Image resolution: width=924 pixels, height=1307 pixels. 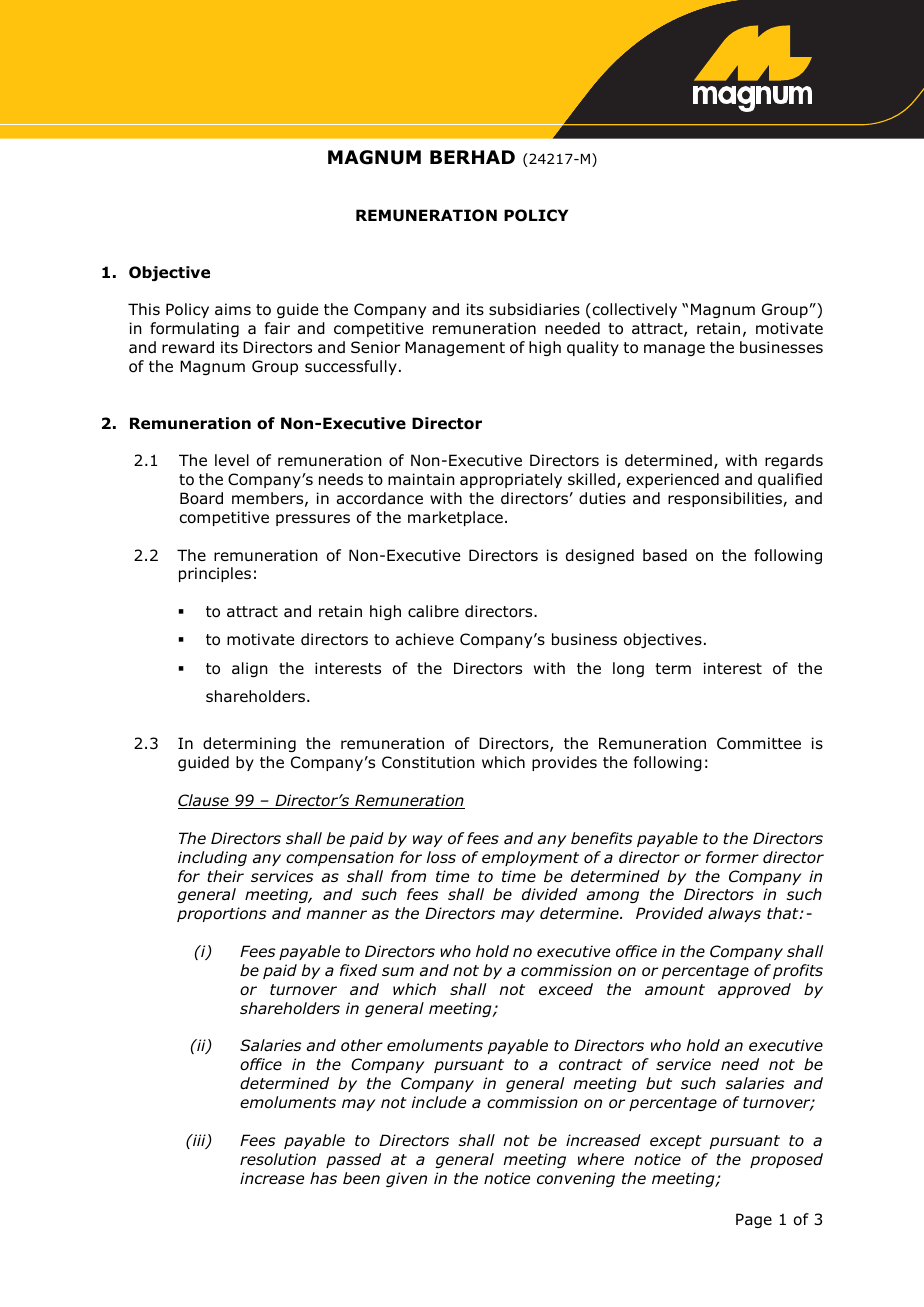 I want to click on given, so click(x=406, y=1179).
